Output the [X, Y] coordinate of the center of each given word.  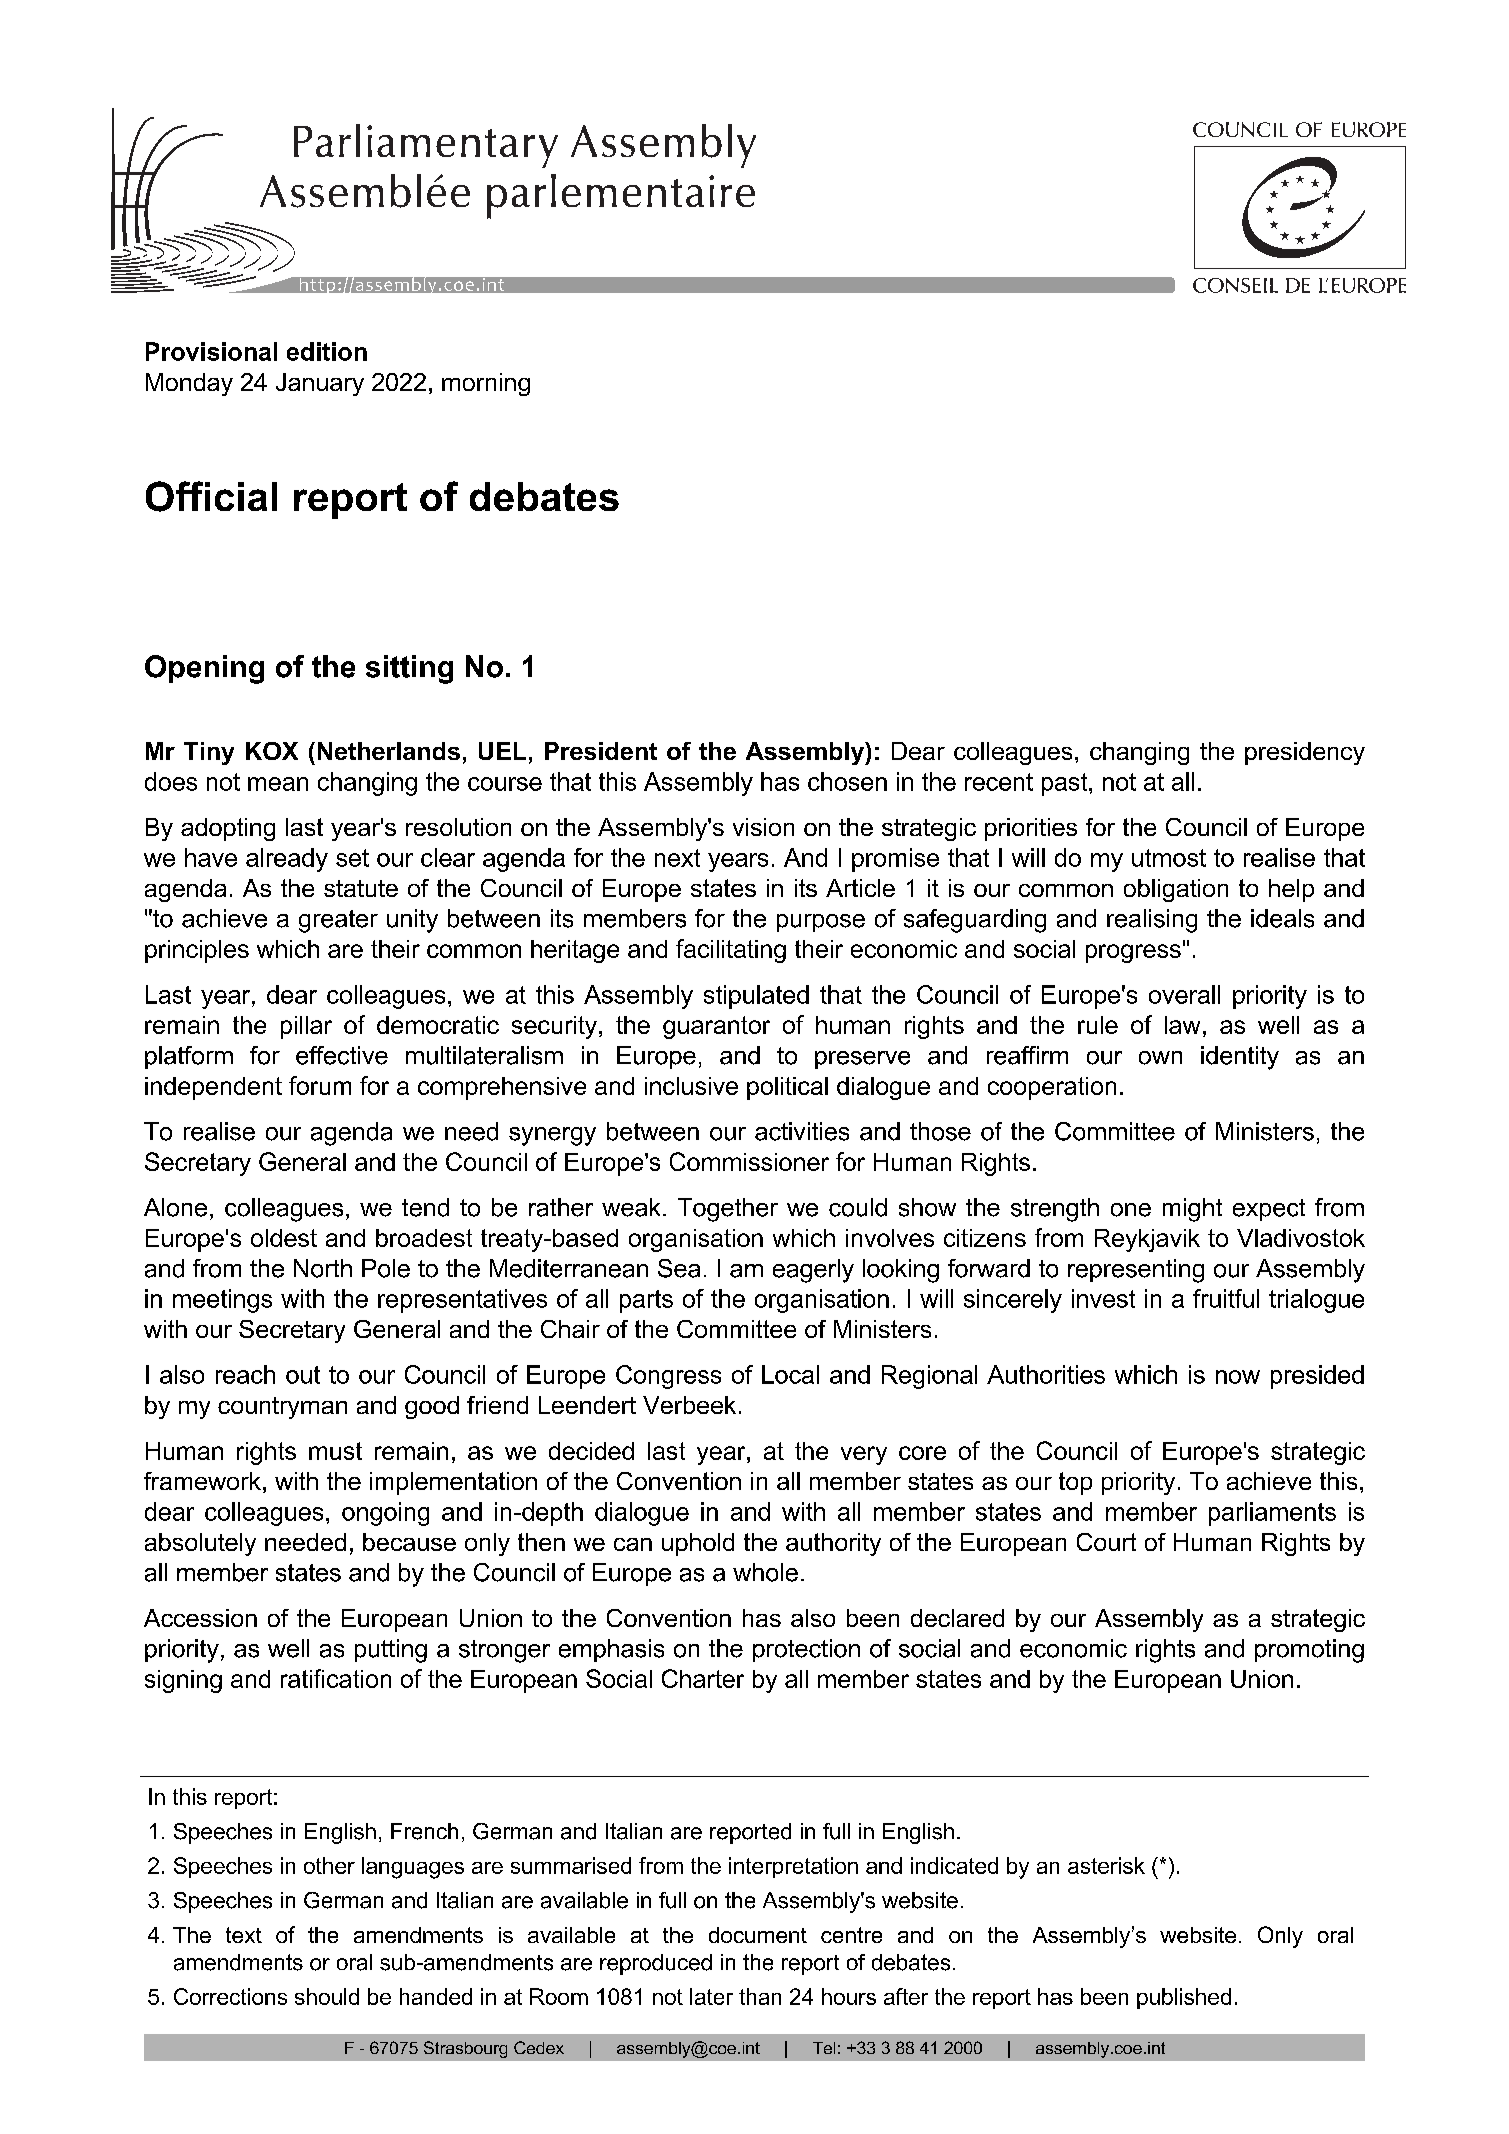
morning [486, 384]
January [320, 384]
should [327, 1996]
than [760, 1996]
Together [728, 1210]
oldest [284, 1238]
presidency [1305, 753]
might [1192, 1210]
